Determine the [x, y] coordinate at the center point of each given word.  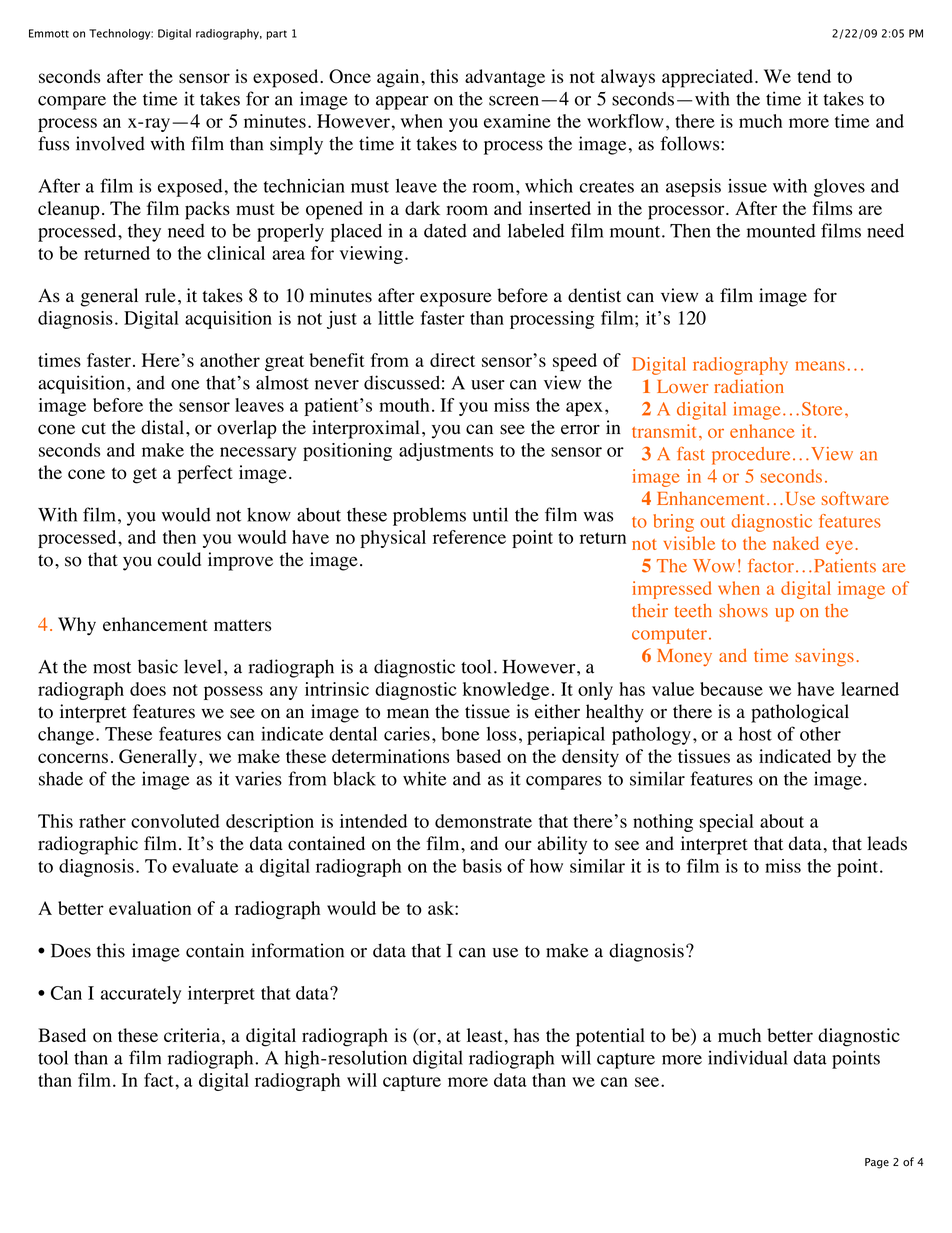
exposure [456, 299]
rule [160, 295]
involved [110, 143]
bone [460, 734]
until [490, 514]
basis [482, 866]
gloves [839, 188]
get [145, 475]
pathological [800, 713]
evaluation [150, 908]
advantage [505, 78]
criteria [192, 1035]
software [855, 498]
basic [158, 666]
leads [887, 843]
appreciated [709, 78]
